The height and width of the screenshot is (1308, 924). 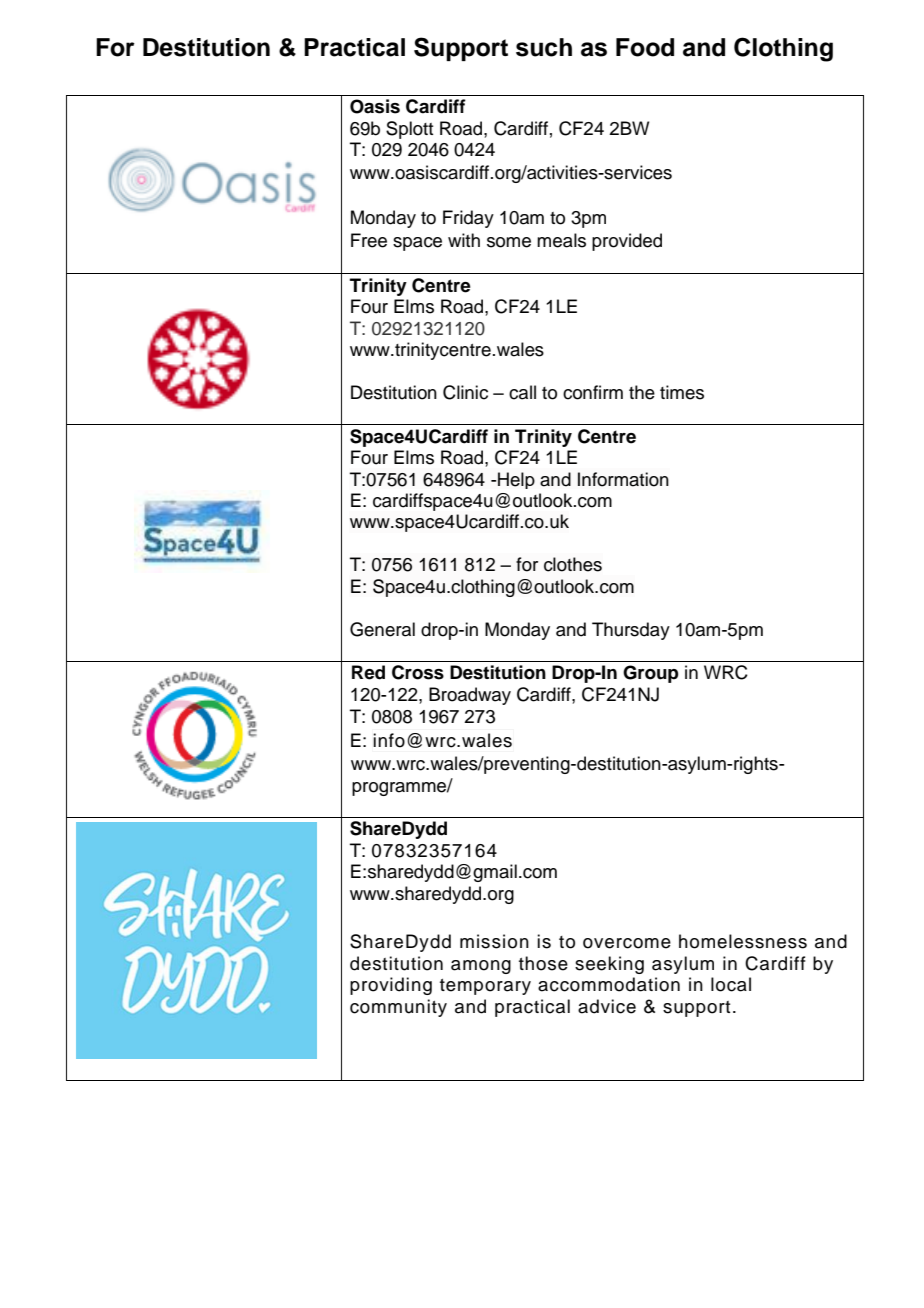 What do you see at coordinates (543, 963) in the screenshot?
I see `those` at bounding box center [543, 963].
